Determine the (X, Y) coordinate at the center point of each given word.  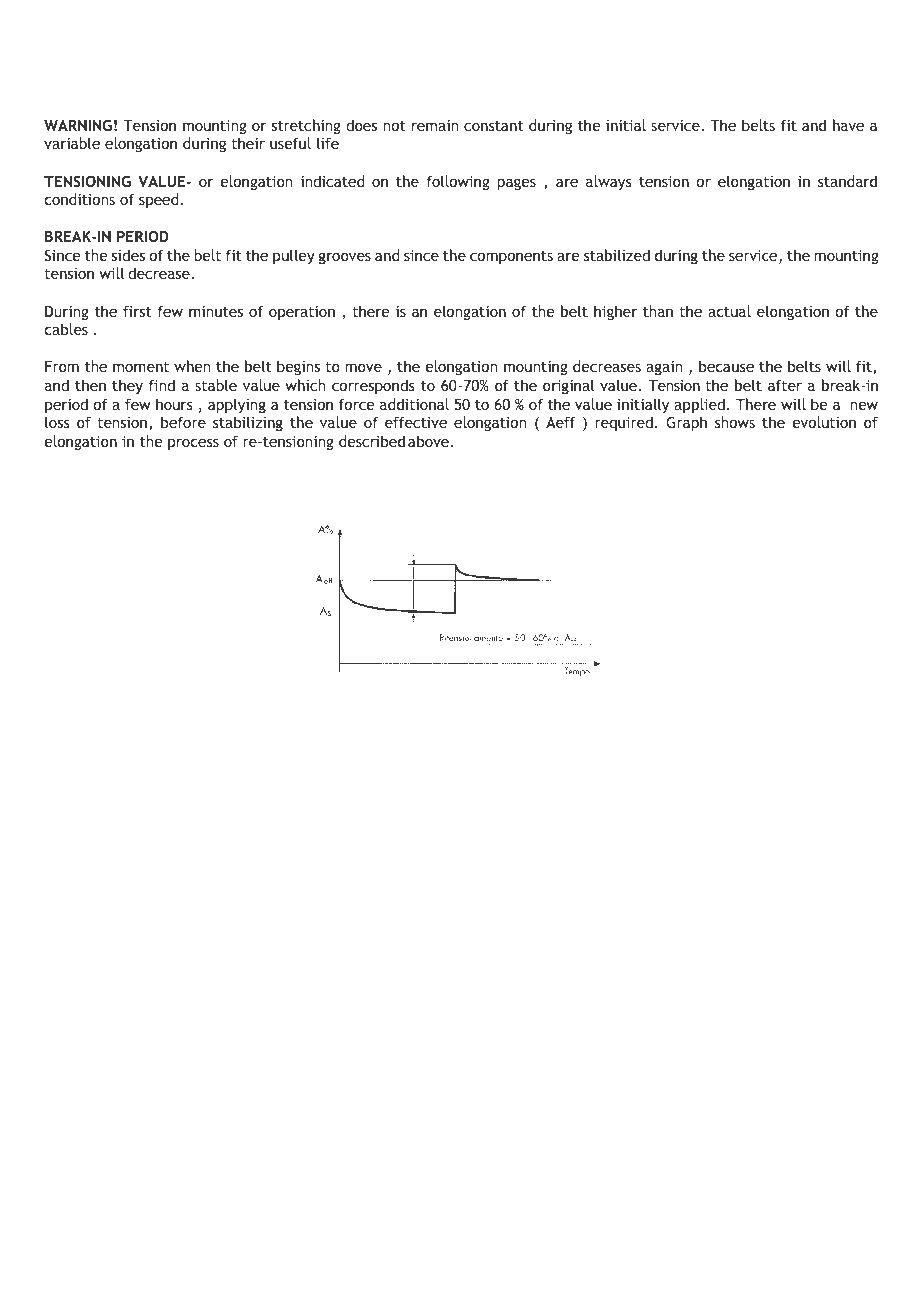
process (193, 444)
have (848, 125)
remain (435, 125)
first (137, 311)
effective (416, 422)
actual (729, 311)
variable (72, 143)
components (511, 257)
